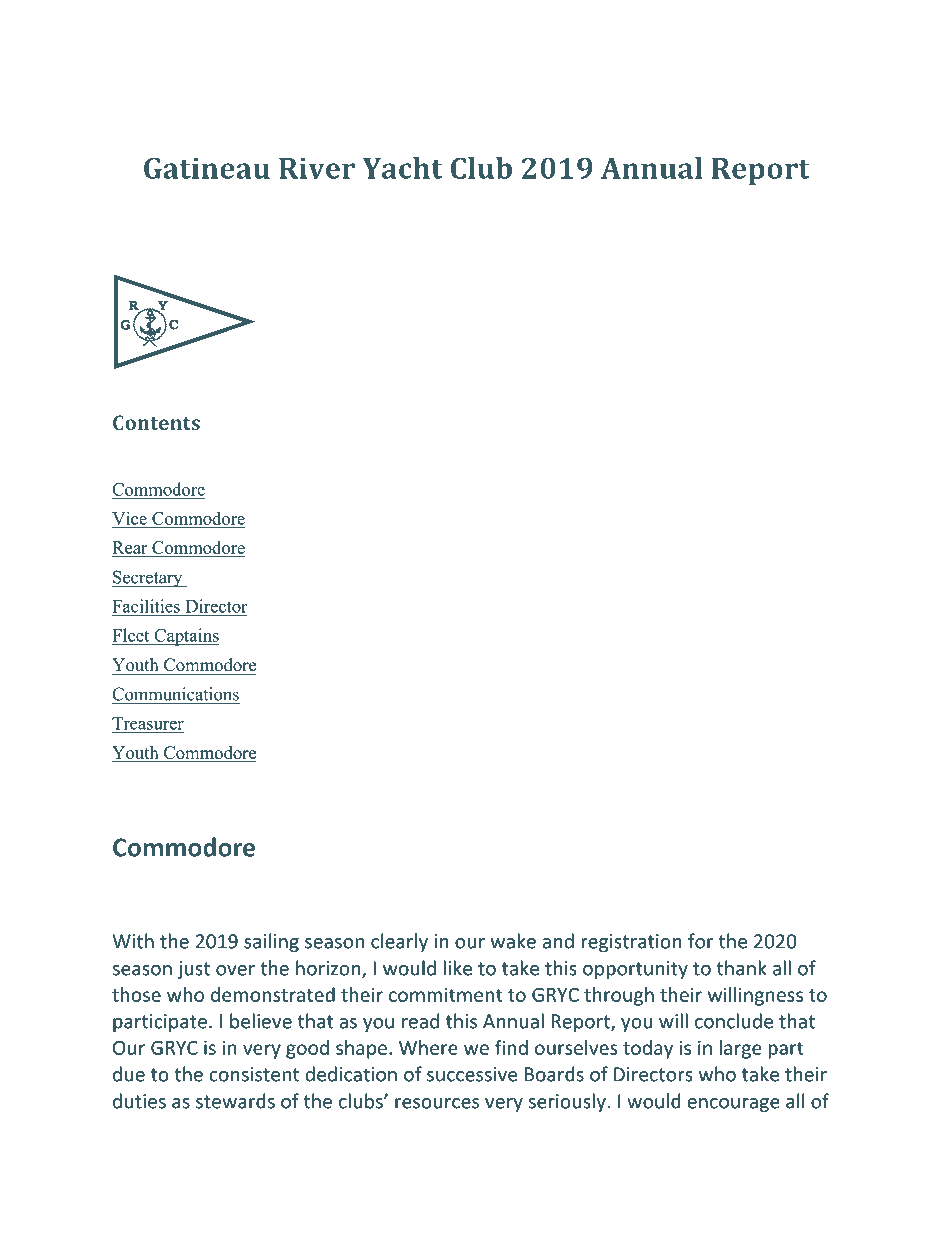  What do you see at coordinates (175, 694) in the screenshot?
I see `Communications` at bounding box center [175, 694].
